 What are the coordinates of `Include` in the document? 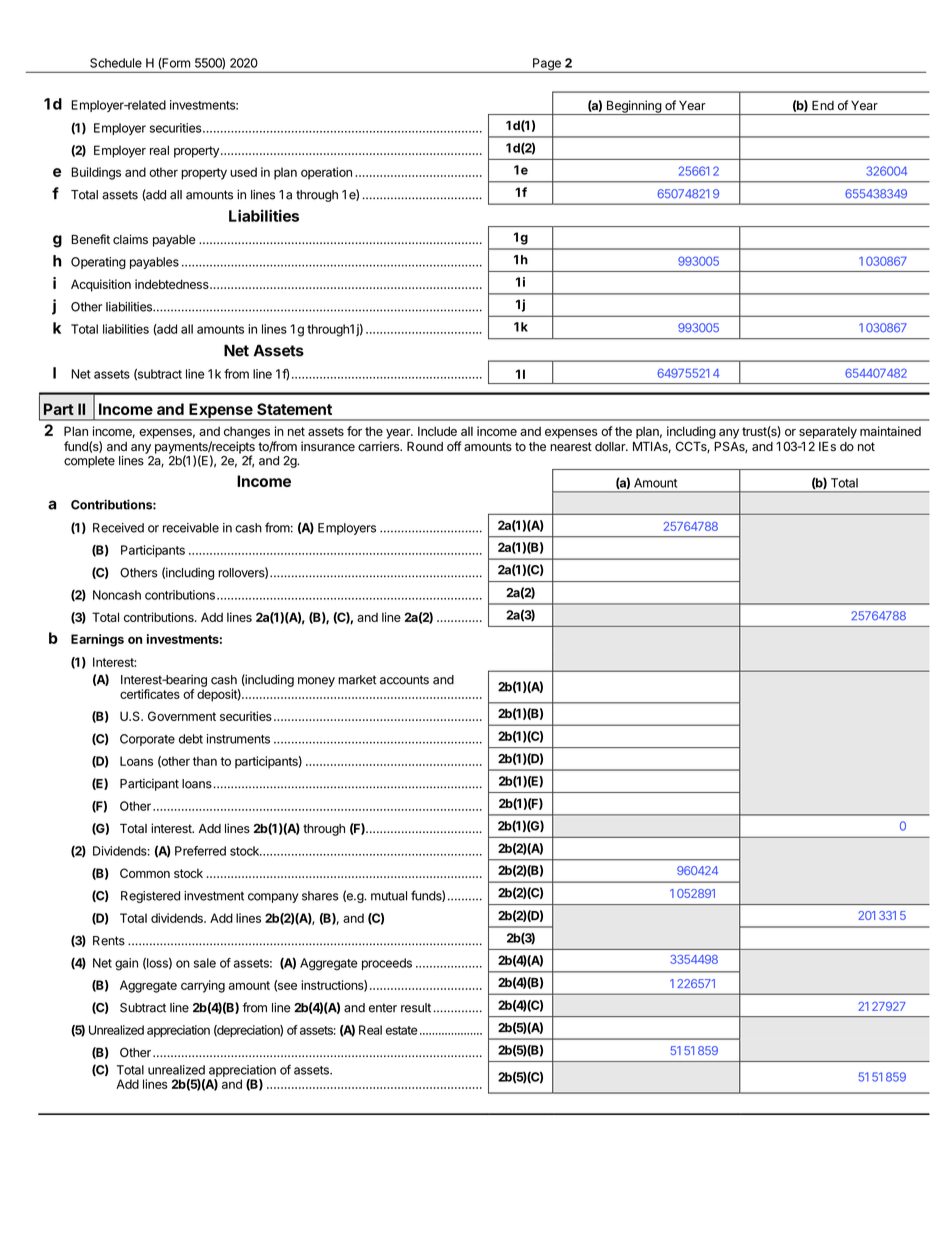 It's located at (437, 431).
